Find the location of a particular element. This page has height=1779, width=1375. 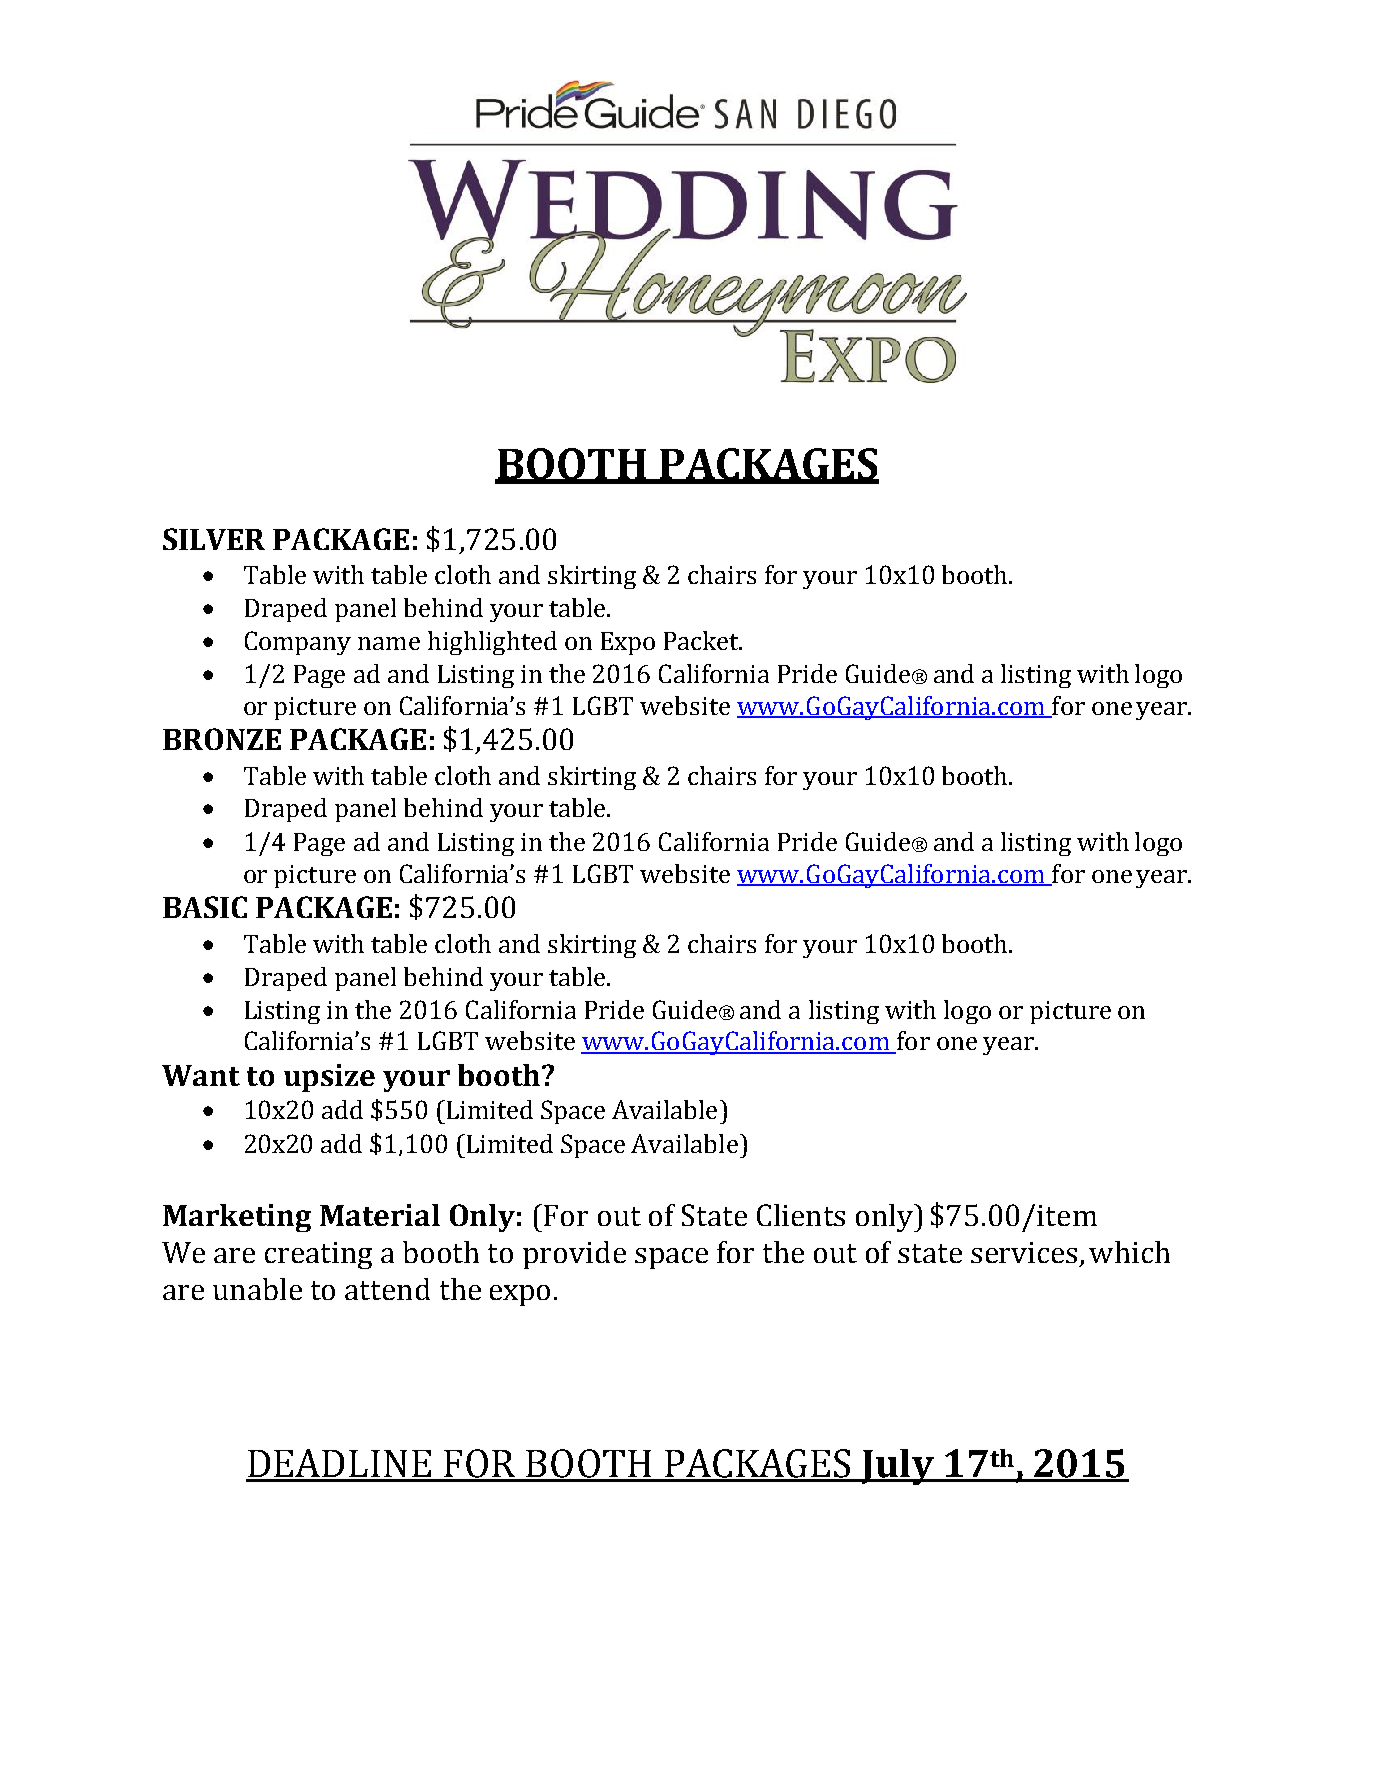

Packet is located at coordinates (703, 640).
